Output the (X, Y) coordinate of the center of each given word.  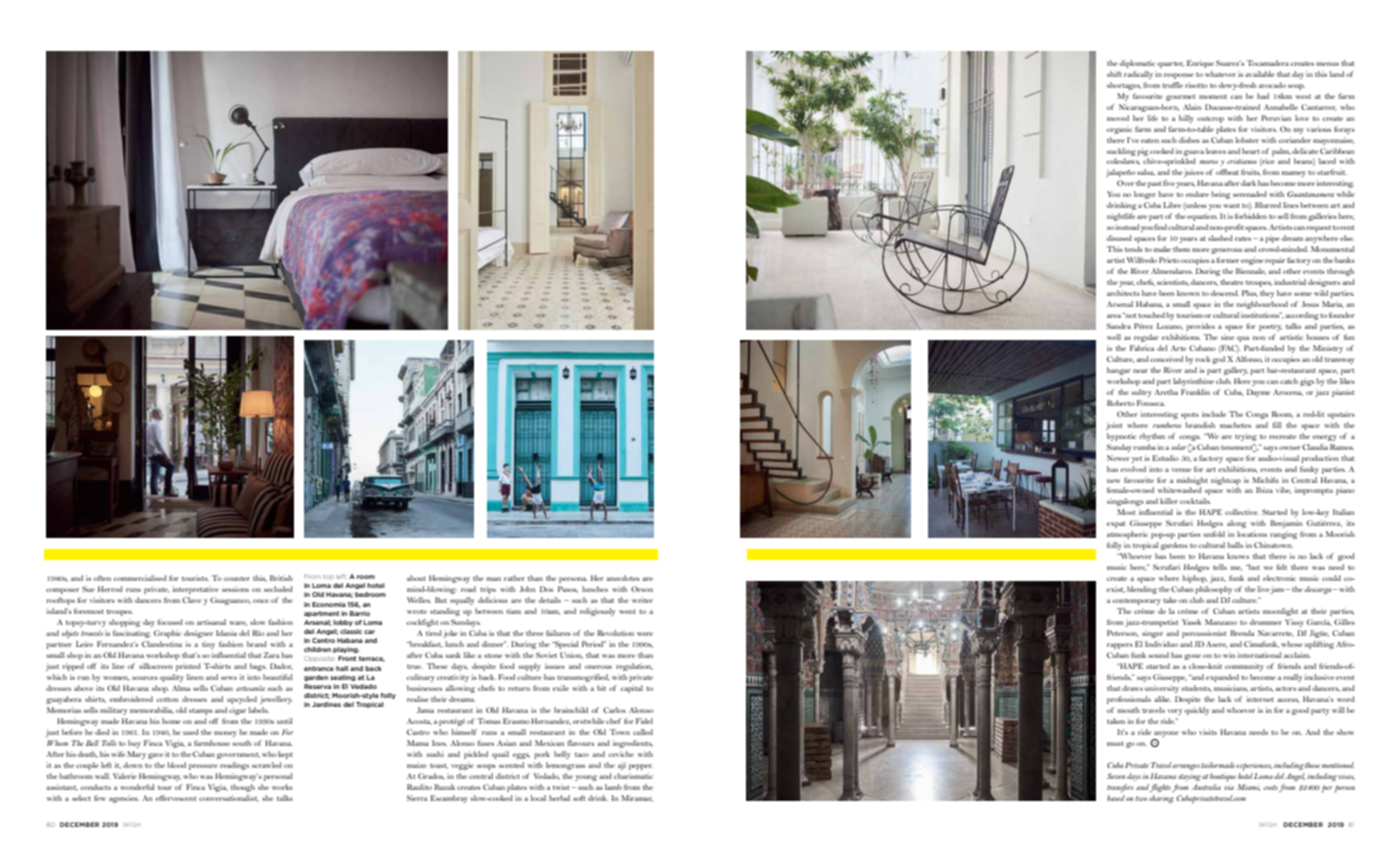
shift (1114, 74)
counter (237, 579)
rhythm (1152, 437)
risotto (1196, 85)
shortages (1124, 86)
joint (1114, 426)
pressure (203, 767)
